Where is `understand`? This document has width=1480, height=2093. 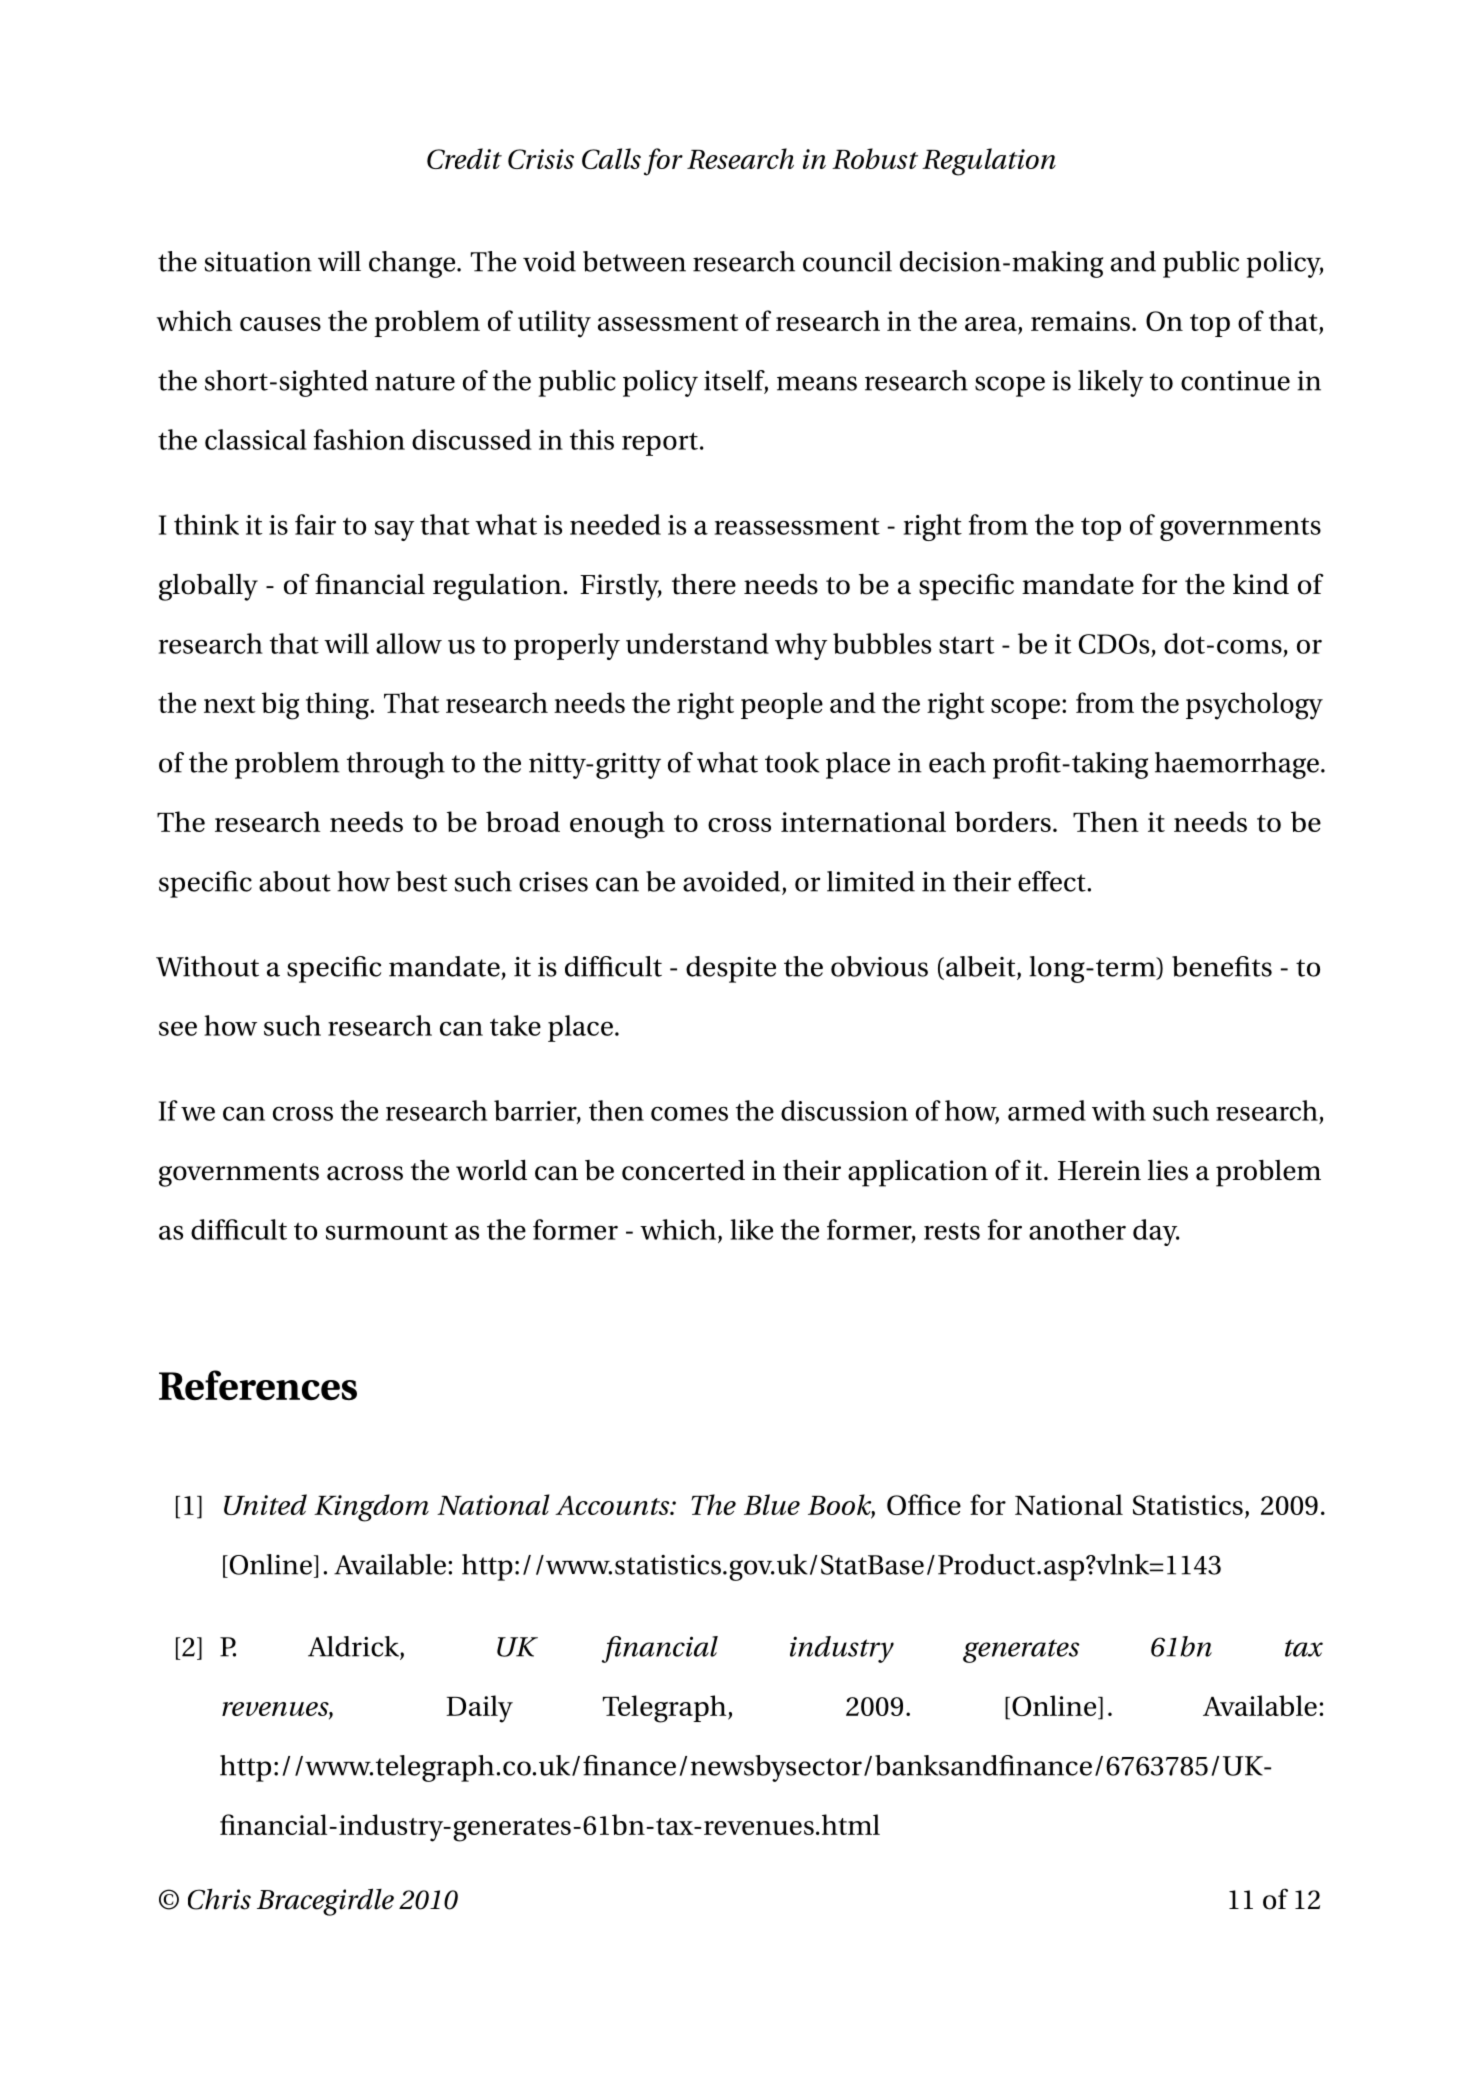
understand is located at coordinates (697, 643).
